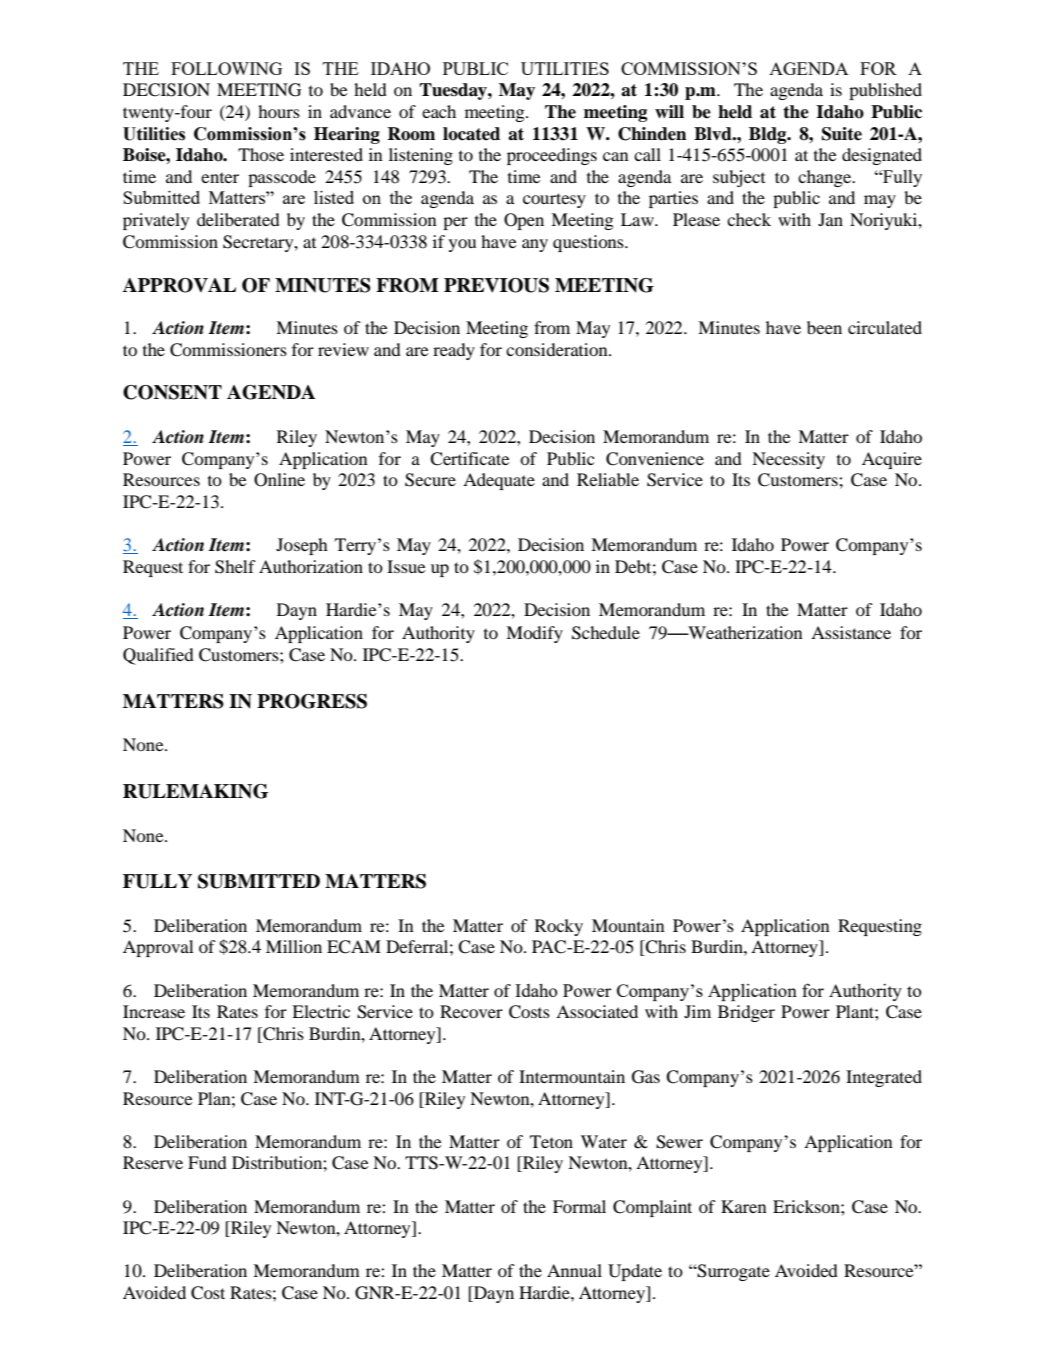 The height and width of the screenshot is (1352, 1045). Describe the element at coordinates (534, 634) in the screenshot. I see `Modify` at that location.
